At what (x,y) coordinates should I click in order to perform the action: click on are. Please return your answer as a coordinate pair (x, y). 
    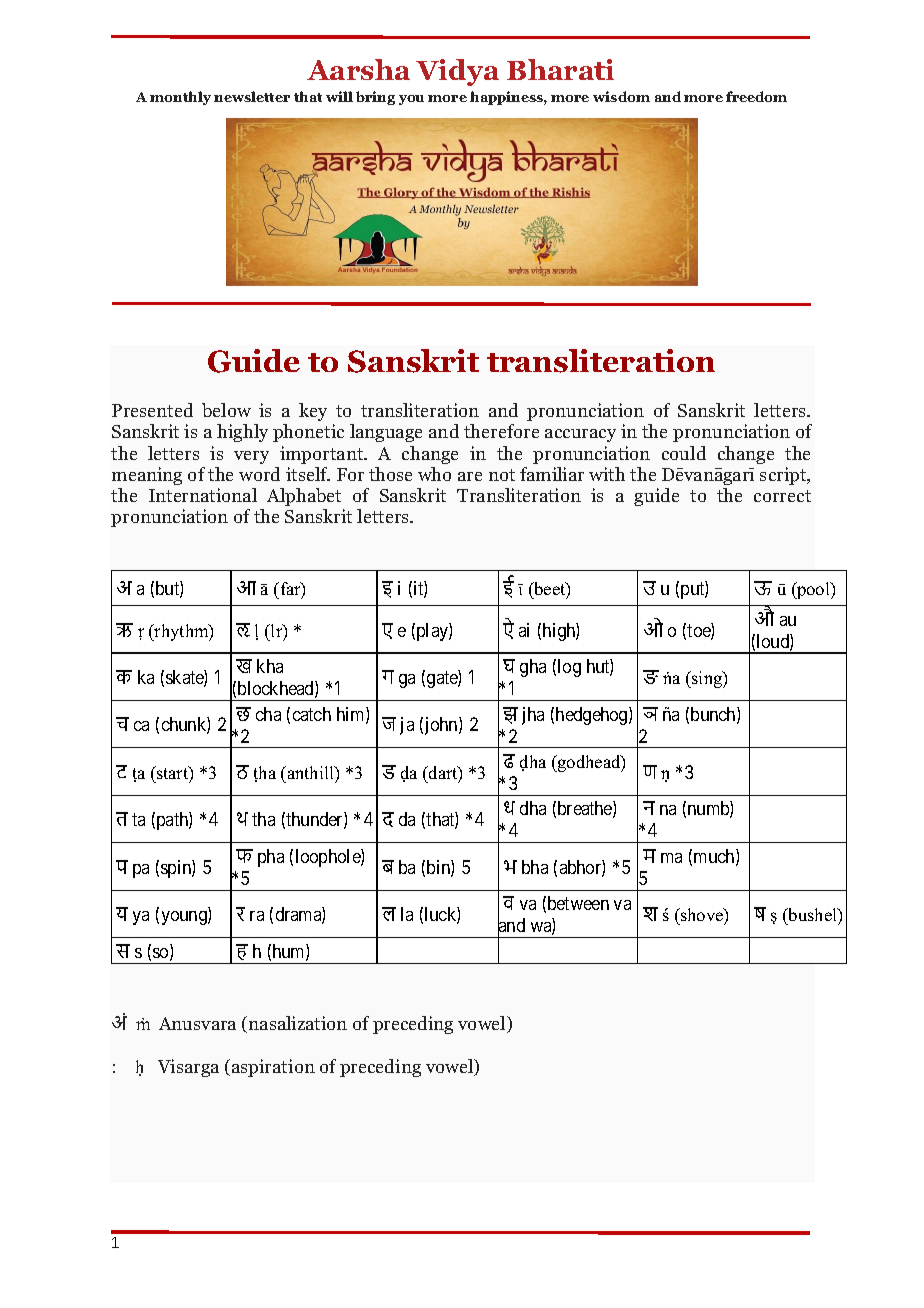
    Looking at the image, I should click on (470, 476).
